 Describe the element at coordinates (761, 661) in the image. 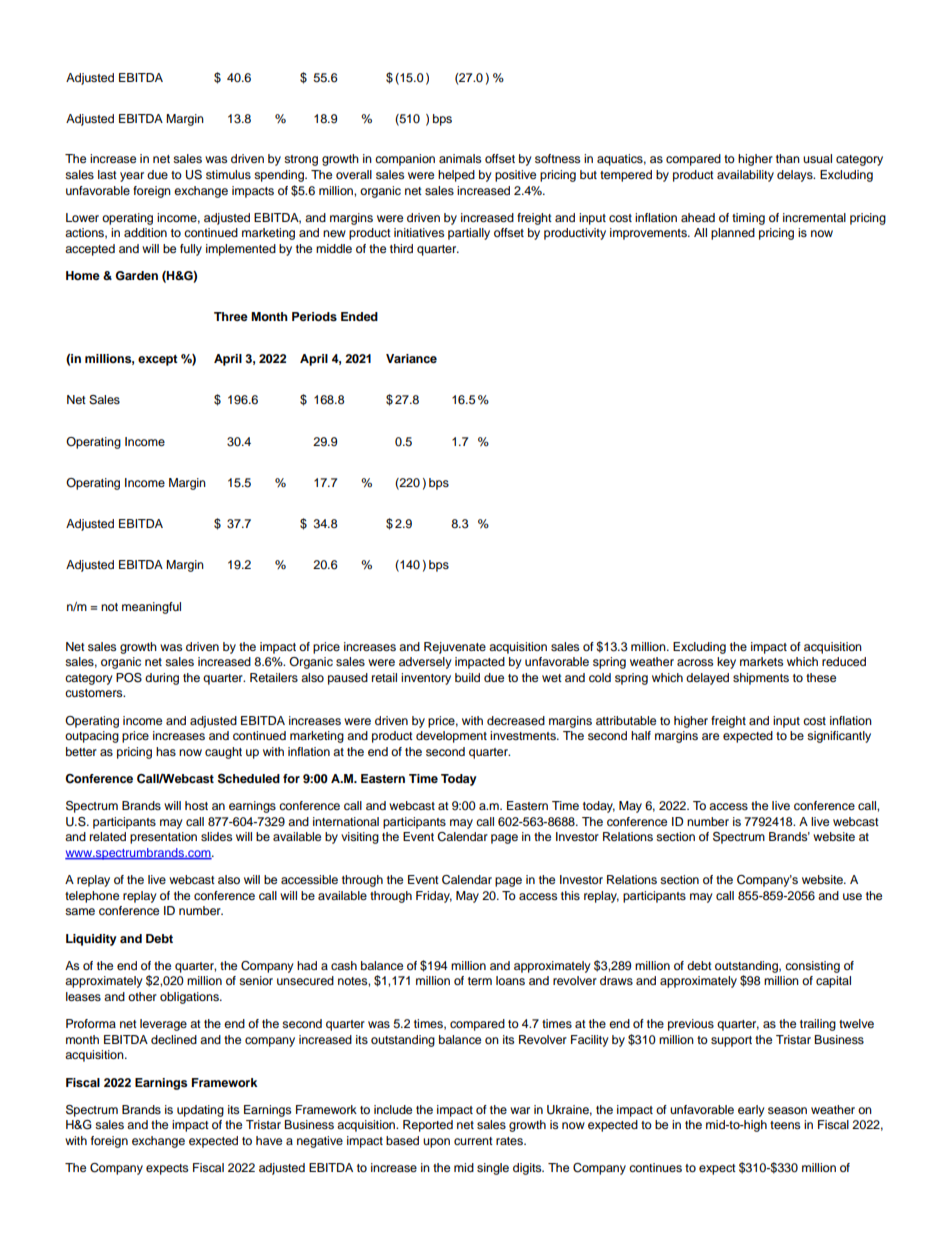

I see `markets` at that location.
